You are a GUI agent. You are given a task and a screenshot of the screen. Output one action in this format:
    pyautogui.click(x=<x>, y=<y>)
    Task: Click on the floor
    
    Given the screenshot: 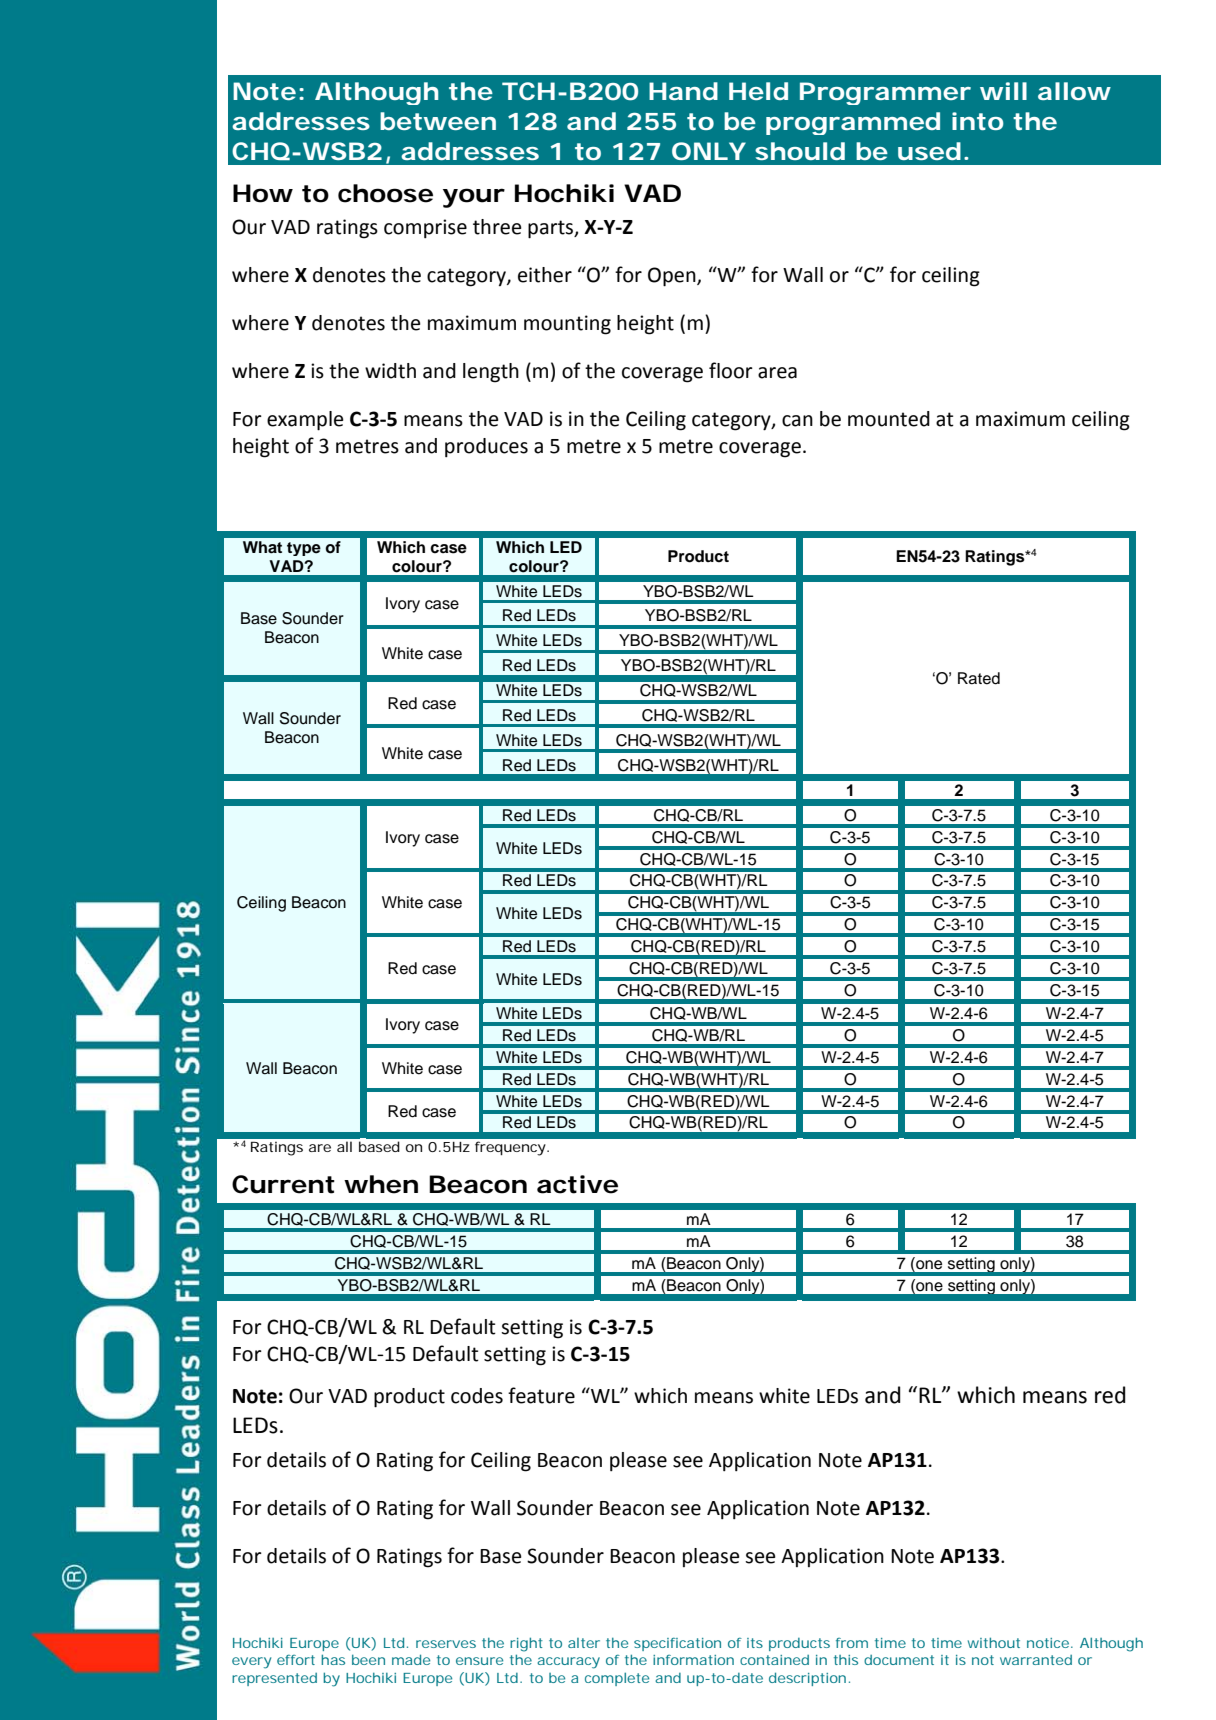 What is the action you would take?
    pyautogui.click(x=731, y=370)
